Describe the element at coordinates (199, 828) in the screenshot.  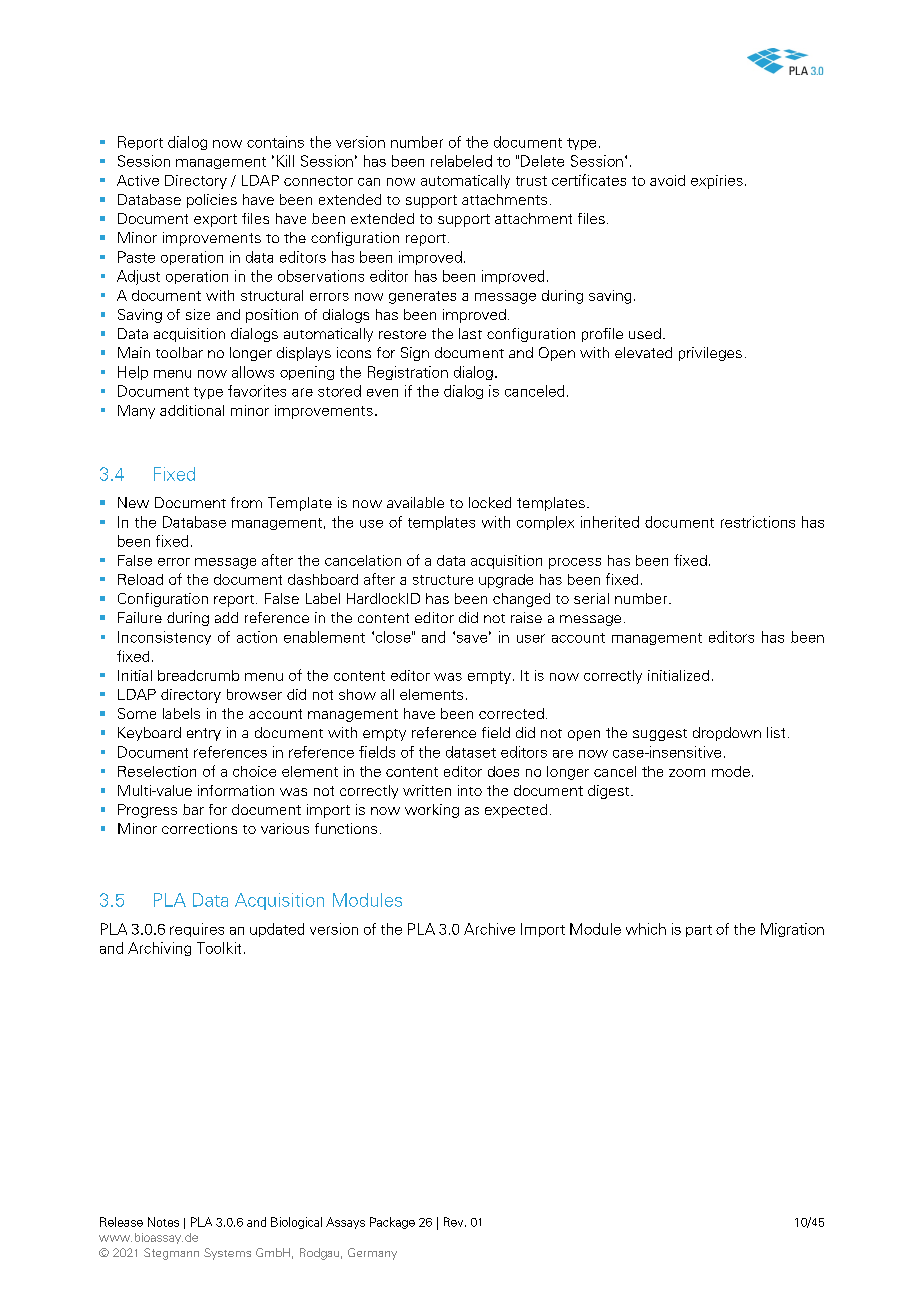
I see `corrections` at that location.
